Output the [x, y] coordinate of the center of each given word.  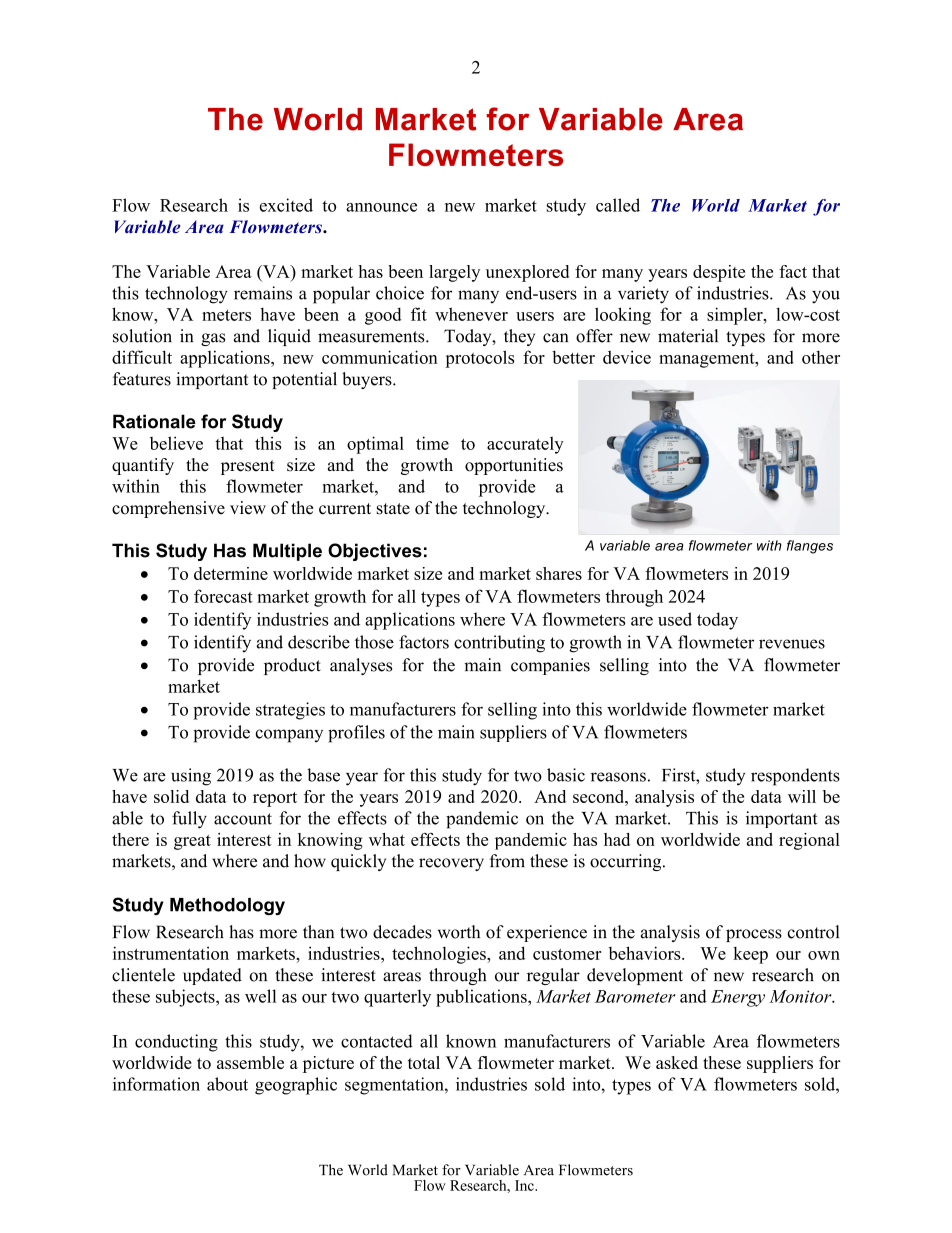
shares [559, 573]
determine [231, 573]
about [227, 1084]
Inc [525, 1185]
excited [286, 205]
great [192, 842]
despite [719, 273]
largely [454, 273]
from [507, 861]
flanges [810, 547]
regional [809, 841]
